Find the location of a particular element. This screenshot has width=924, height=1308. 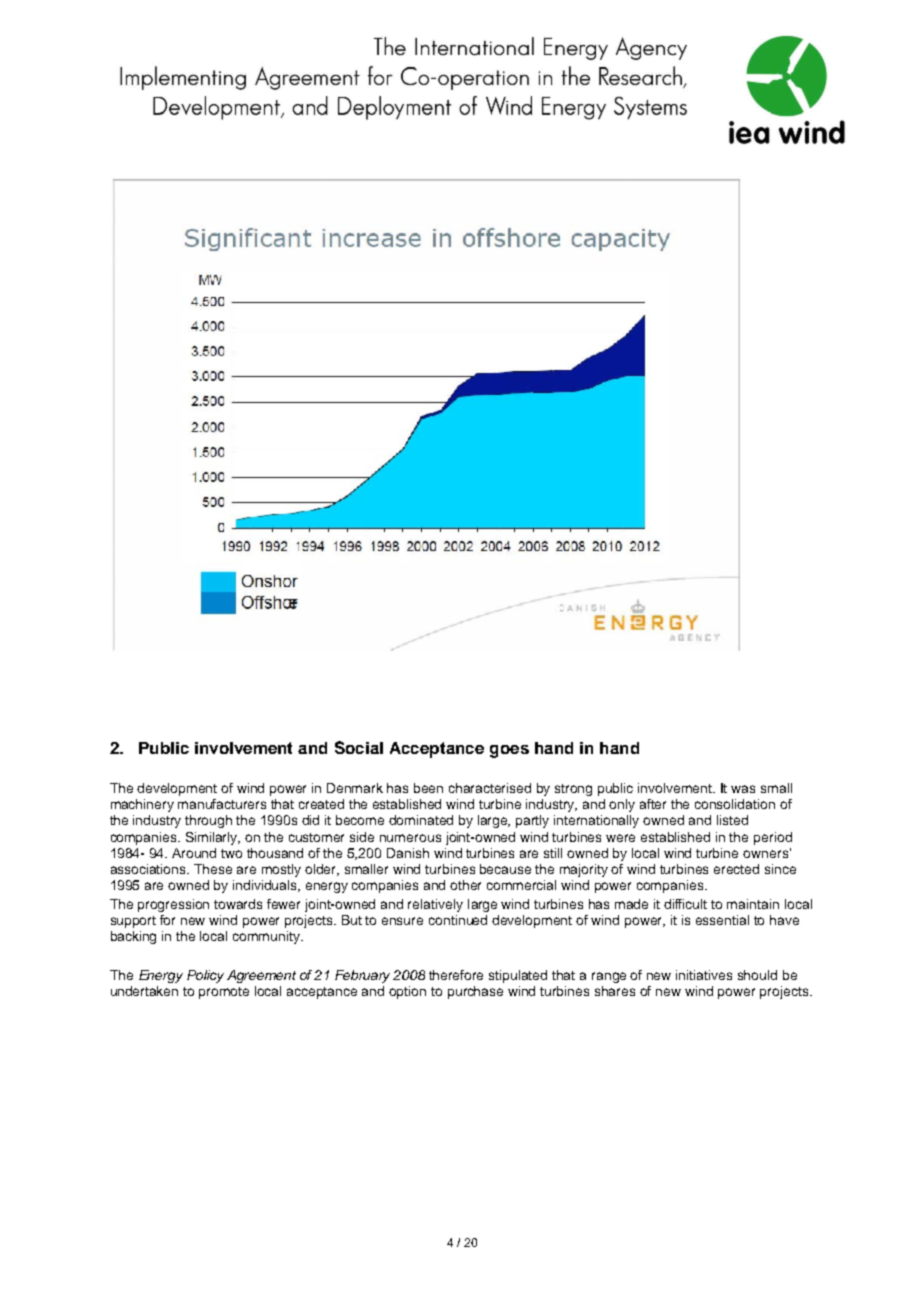

manufacturers is located at coordinates (222, 804).
